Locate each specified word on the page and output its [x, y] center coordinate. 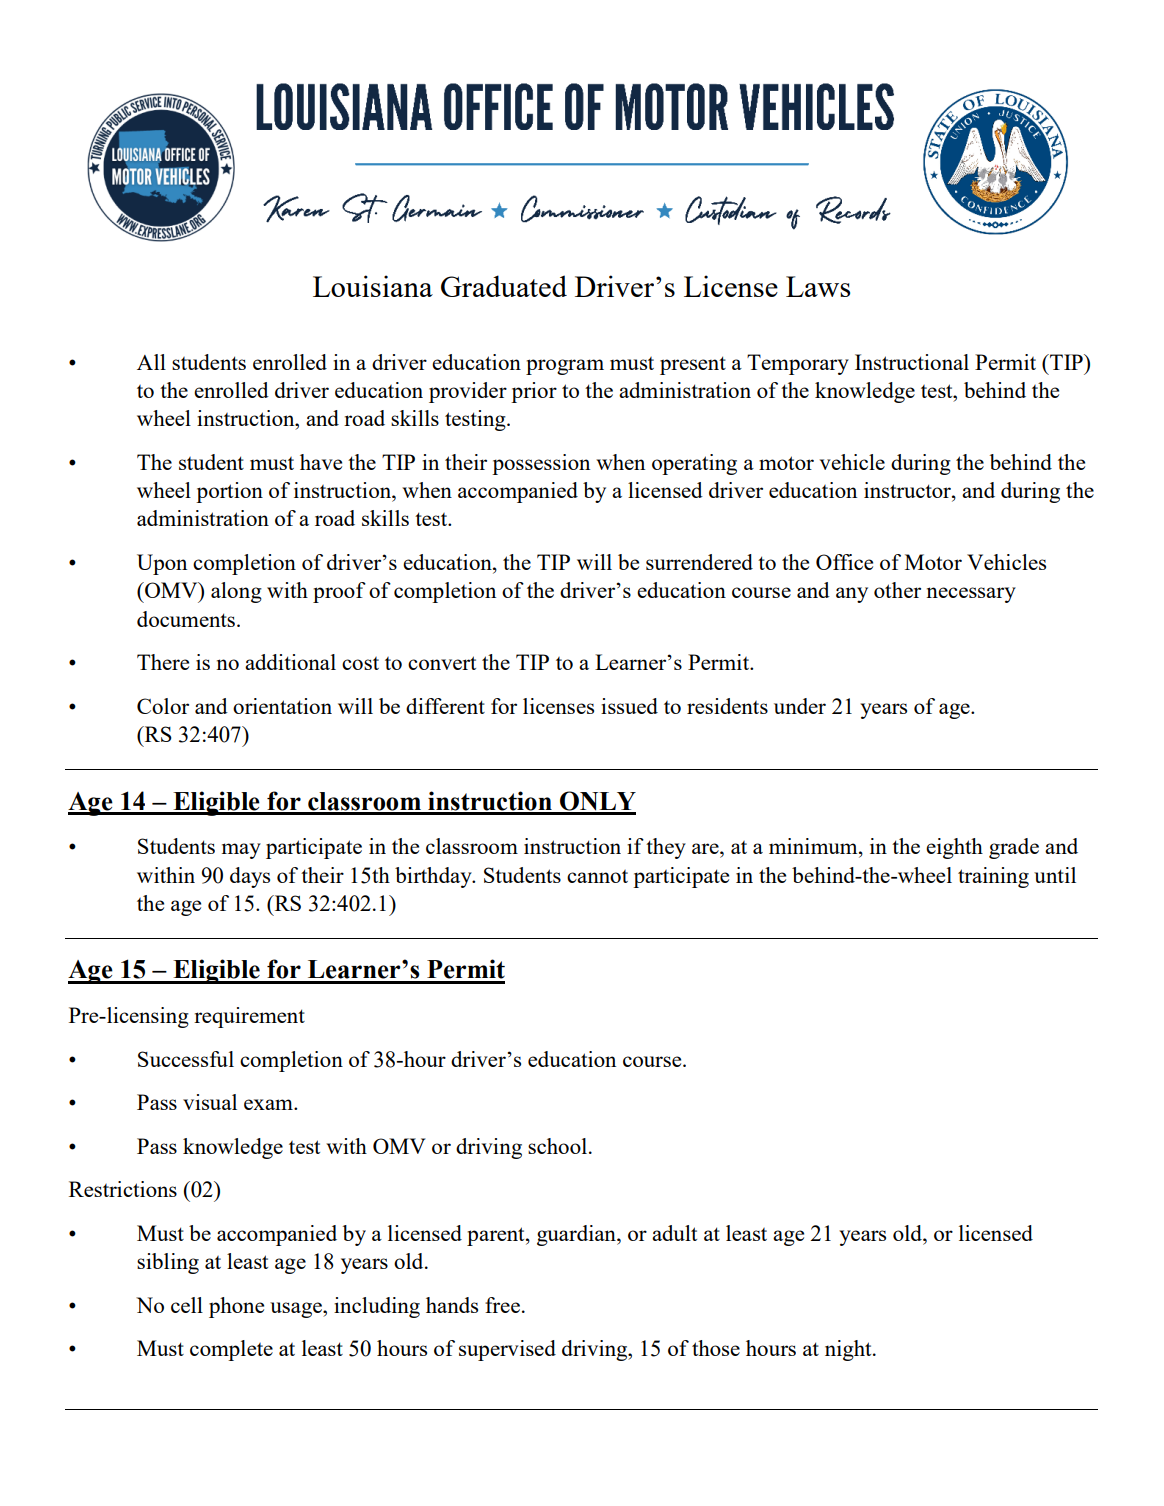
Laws [818, 286]
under [800, 706]
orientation [282, 706]
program [565, 367]
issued [629, 706]
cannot [597, 876]
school [557, 1146]
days [250, 877]
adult [674, 1233]
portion [229, 492]
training [993, 877]
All [151, 362]
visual [210, 1102]
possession [541, 464]
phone [236, 1307]
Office [844, 562]
